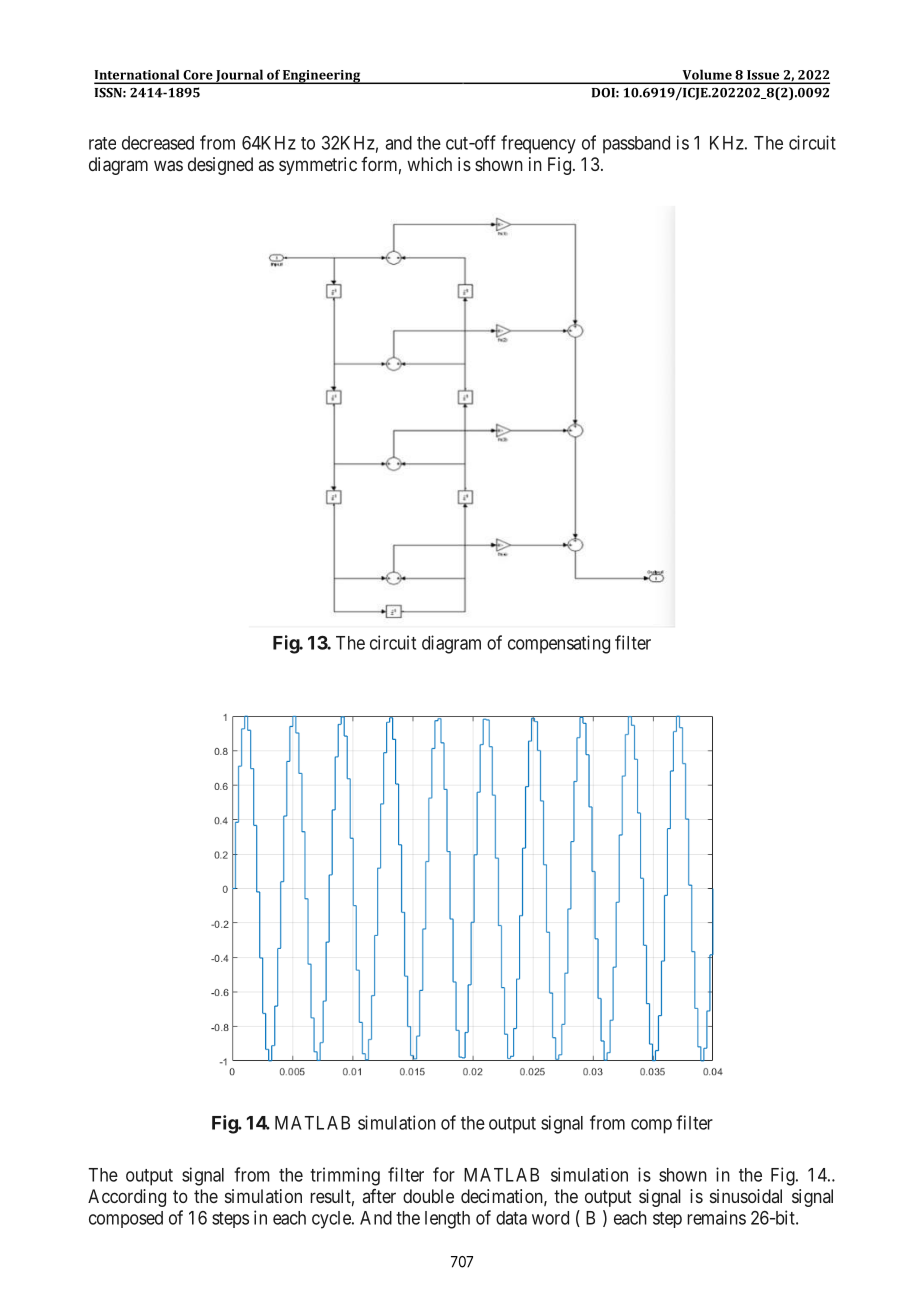 This screenshot has height=1308, width=924. Describe the element at coordinates (168, 165) in the screenshot. I see `was` at that location.
